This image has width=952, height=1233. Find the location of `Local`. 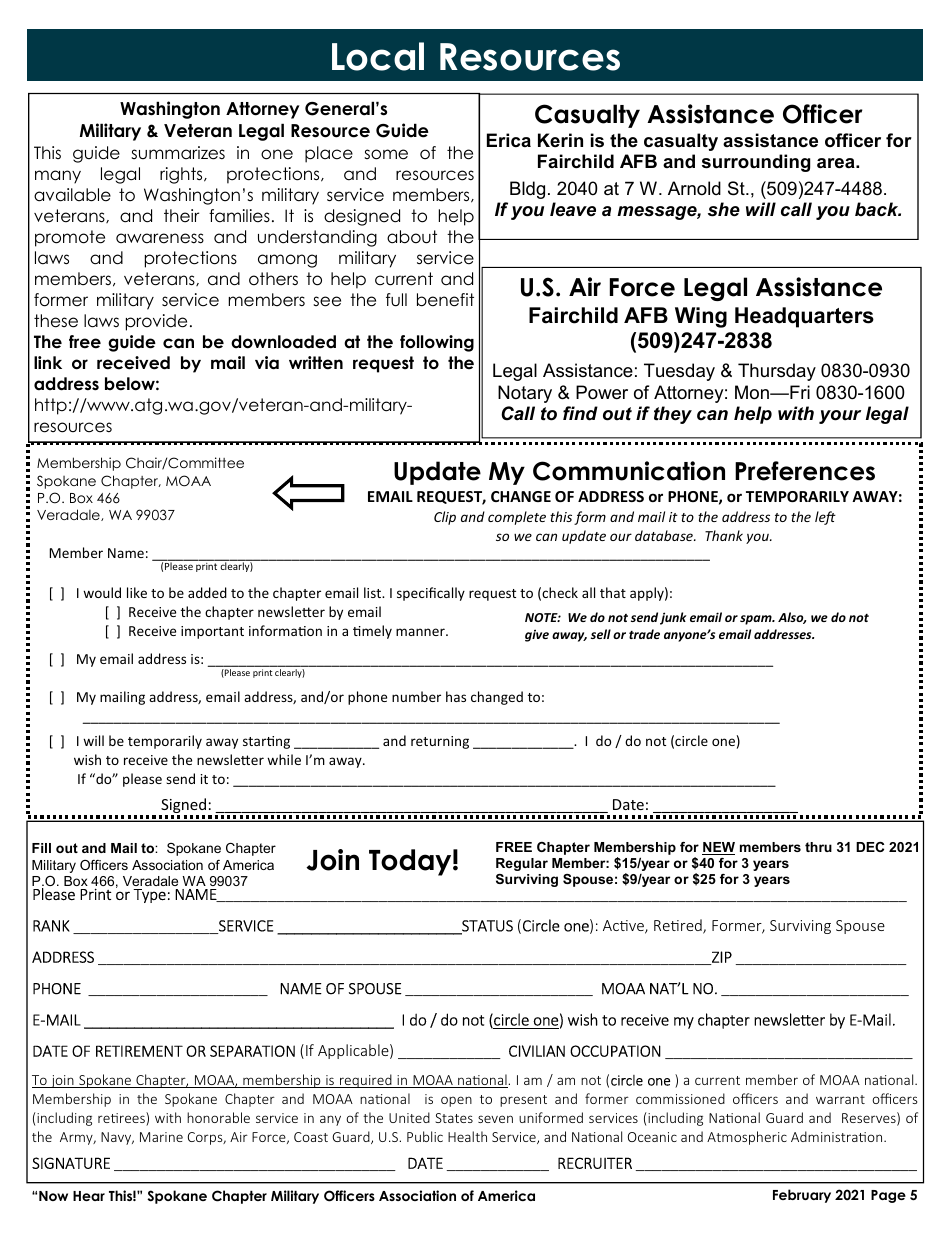

Local is located at coordinates (378, 56).
